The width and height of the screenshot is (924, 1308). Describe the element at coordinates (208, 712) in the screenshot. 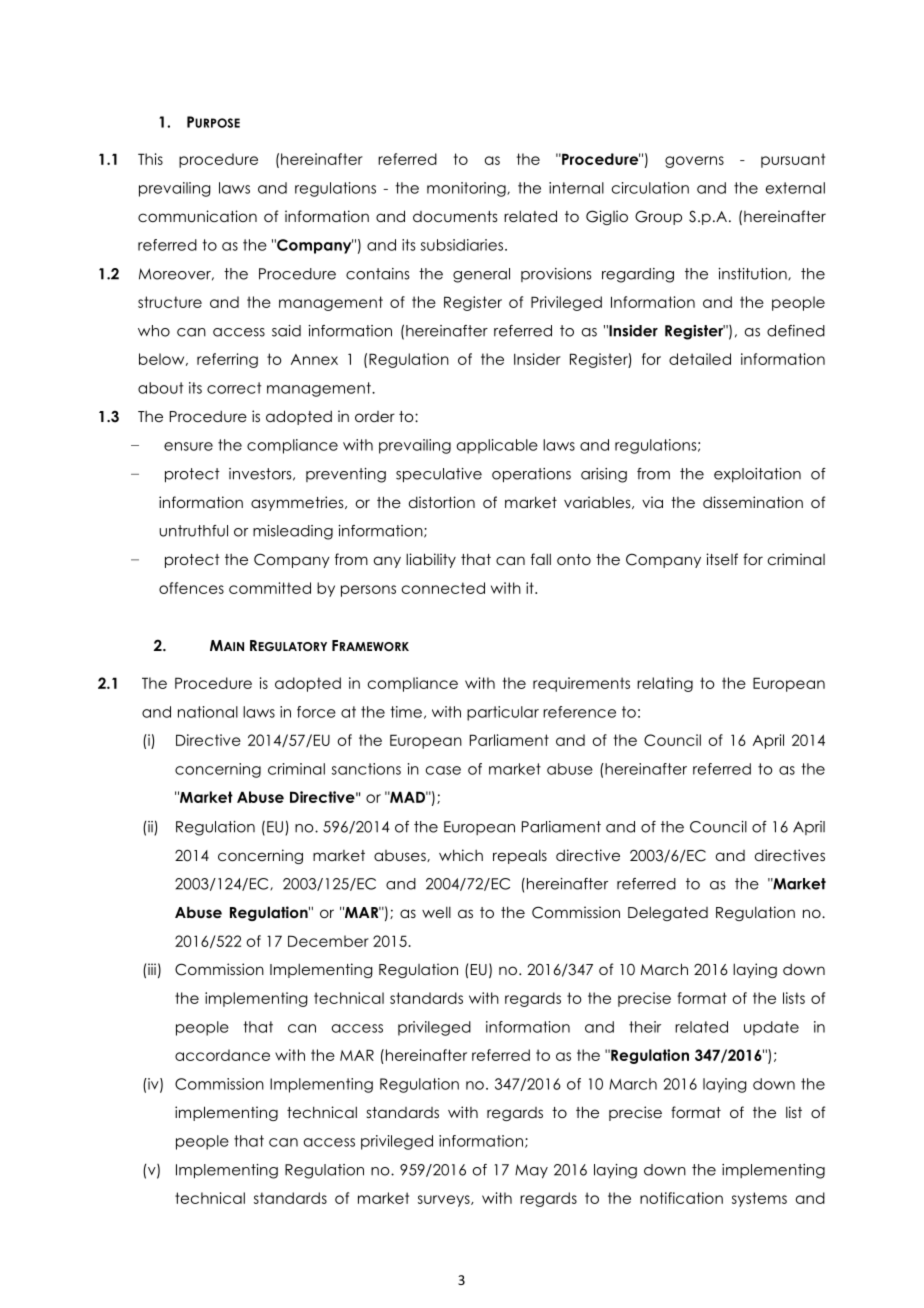

I see `national` at that location.
